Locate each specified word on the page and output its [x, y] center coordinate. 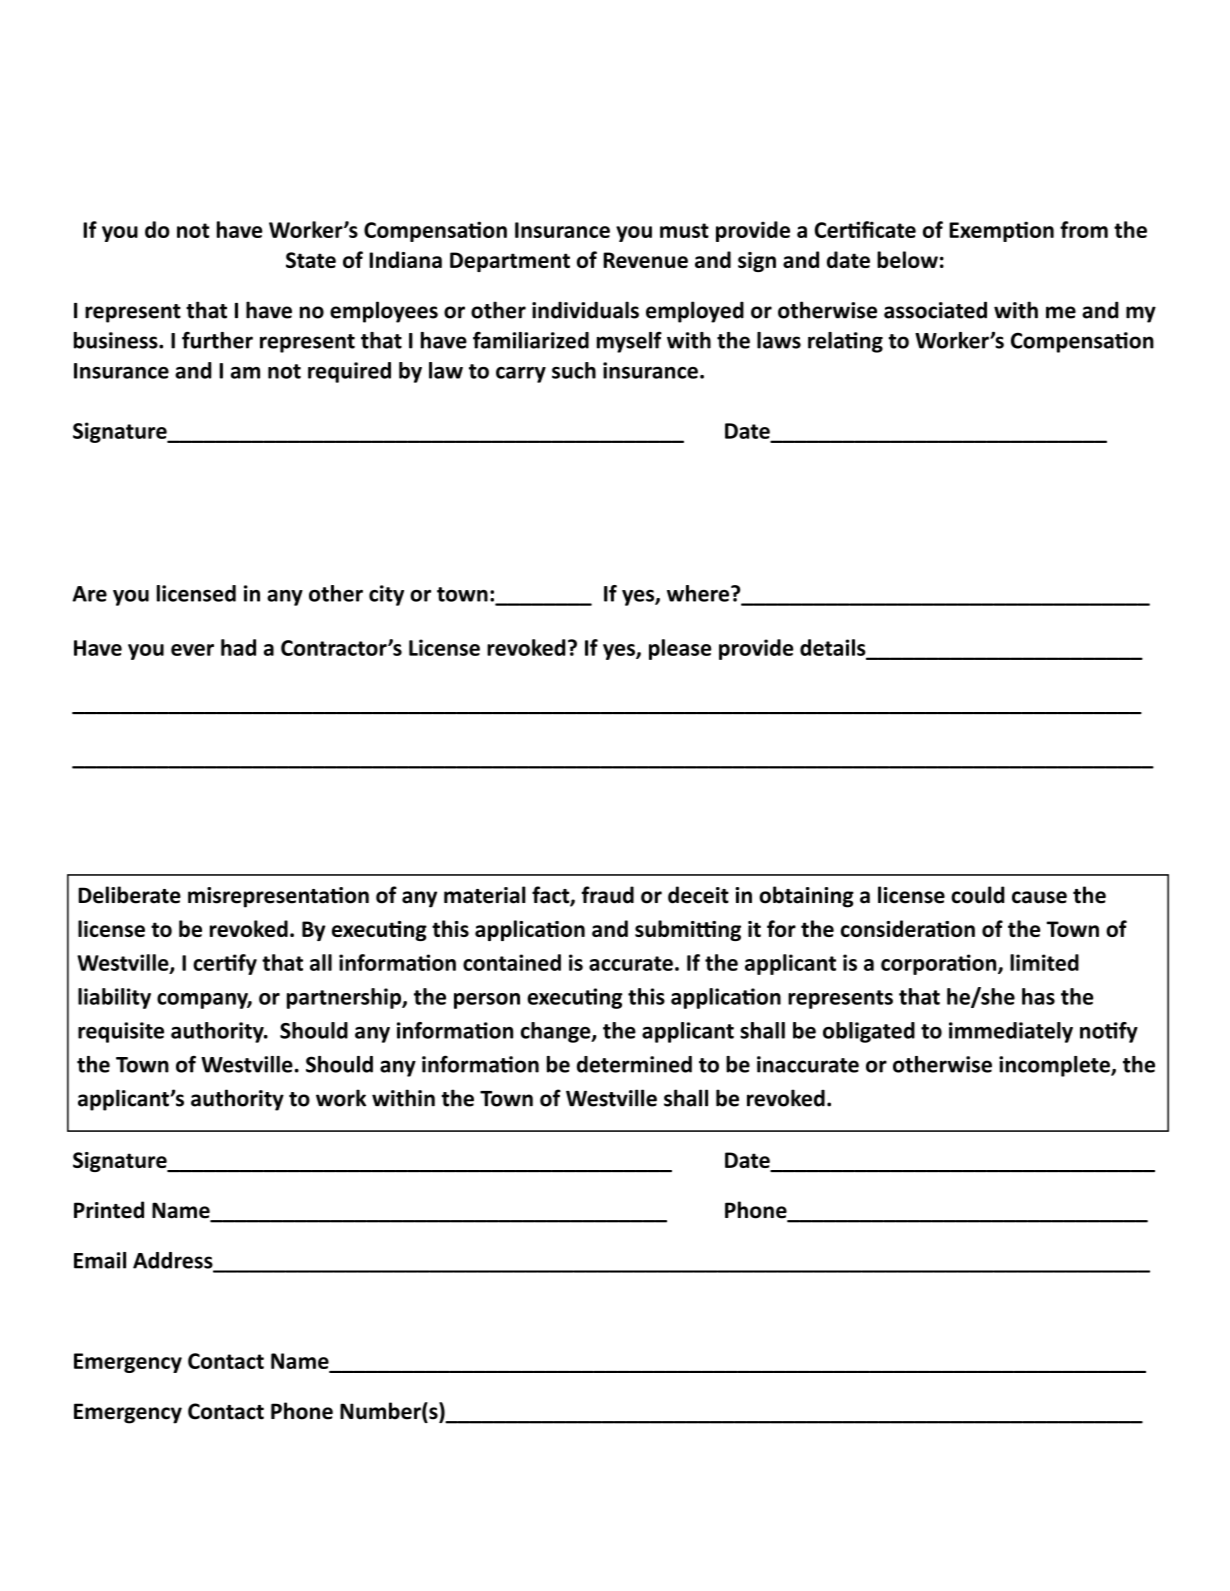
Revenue [645, 260]
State [311, 260]
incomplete [1055, 1066]
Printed [109, 1210]
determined [634, 1064]
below [907, 259]
